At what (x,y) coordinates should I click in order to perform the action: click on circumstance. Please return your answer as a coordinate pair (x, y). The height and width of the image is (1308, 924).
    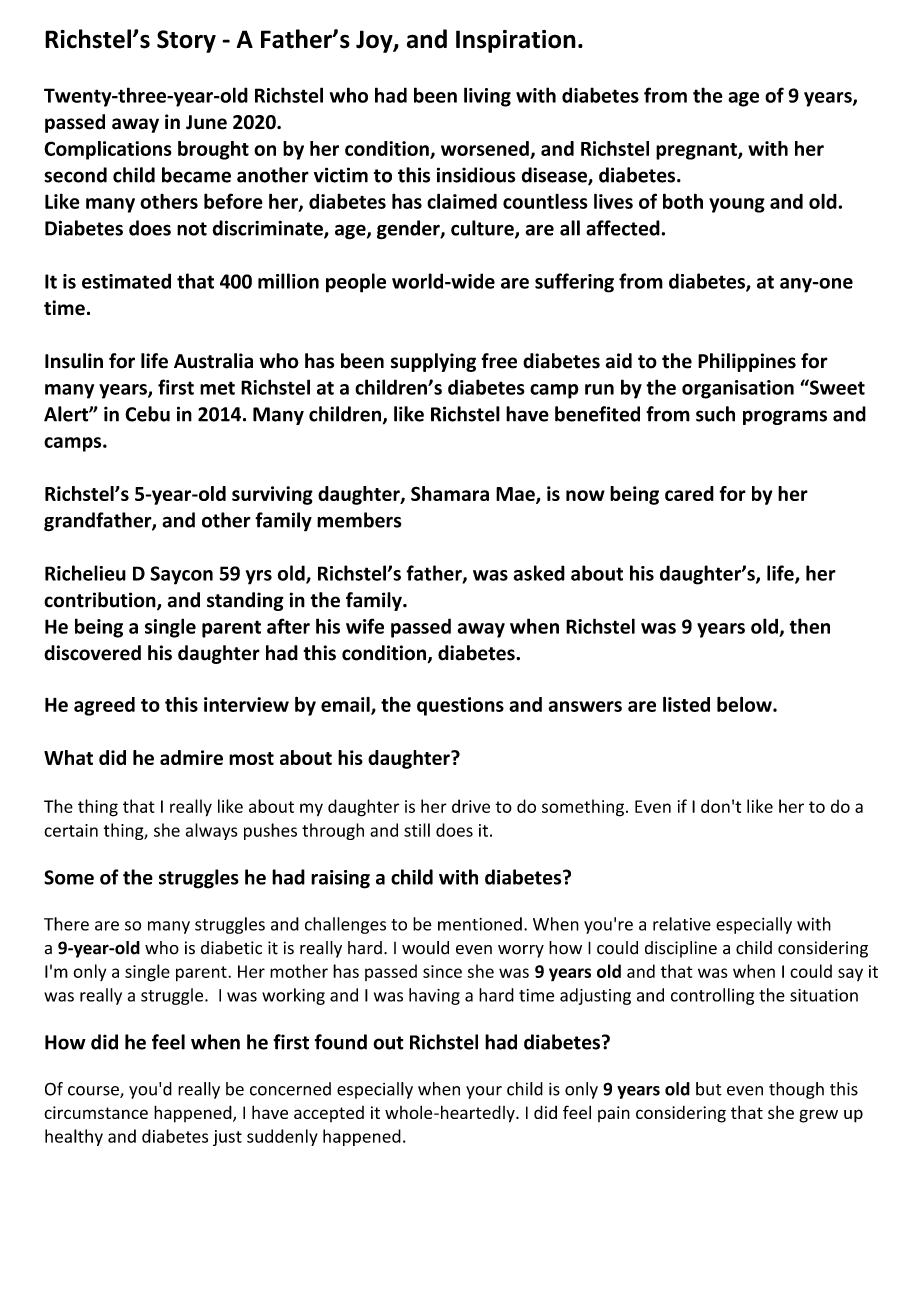
    Looking at the image, I should click on (96, 1112).
